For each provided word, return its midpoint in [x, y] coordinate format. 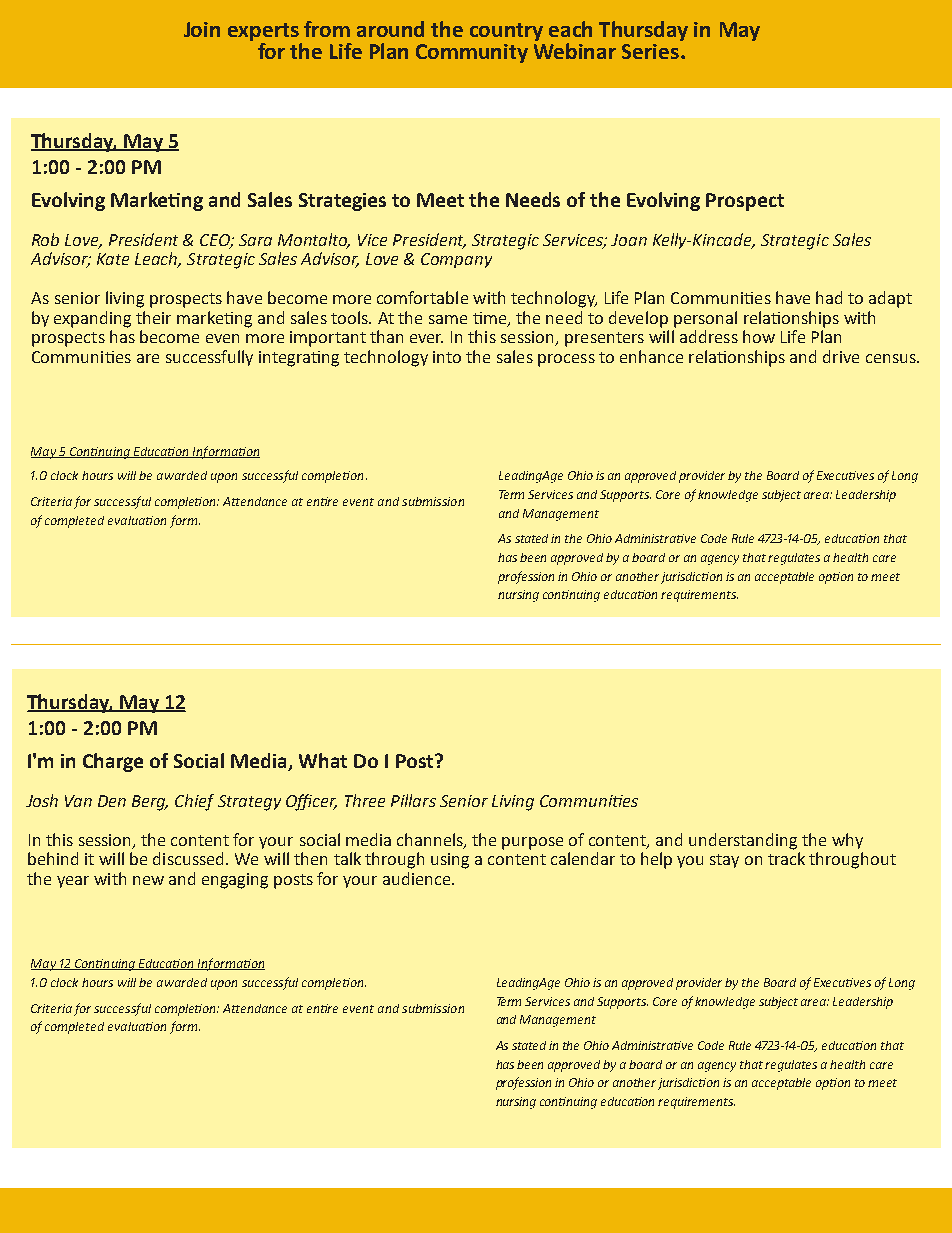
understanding [743, 841]
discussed [190, 858]
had [829, 297]
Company [456, 260]
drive [841, 356]
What [323, 760]
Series [650, 51]
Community [472, 53]
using [450, 861]
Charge [113, 762]
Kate [113, 259]
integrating [299, 359]
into [447, 357]
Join [202, 29]
